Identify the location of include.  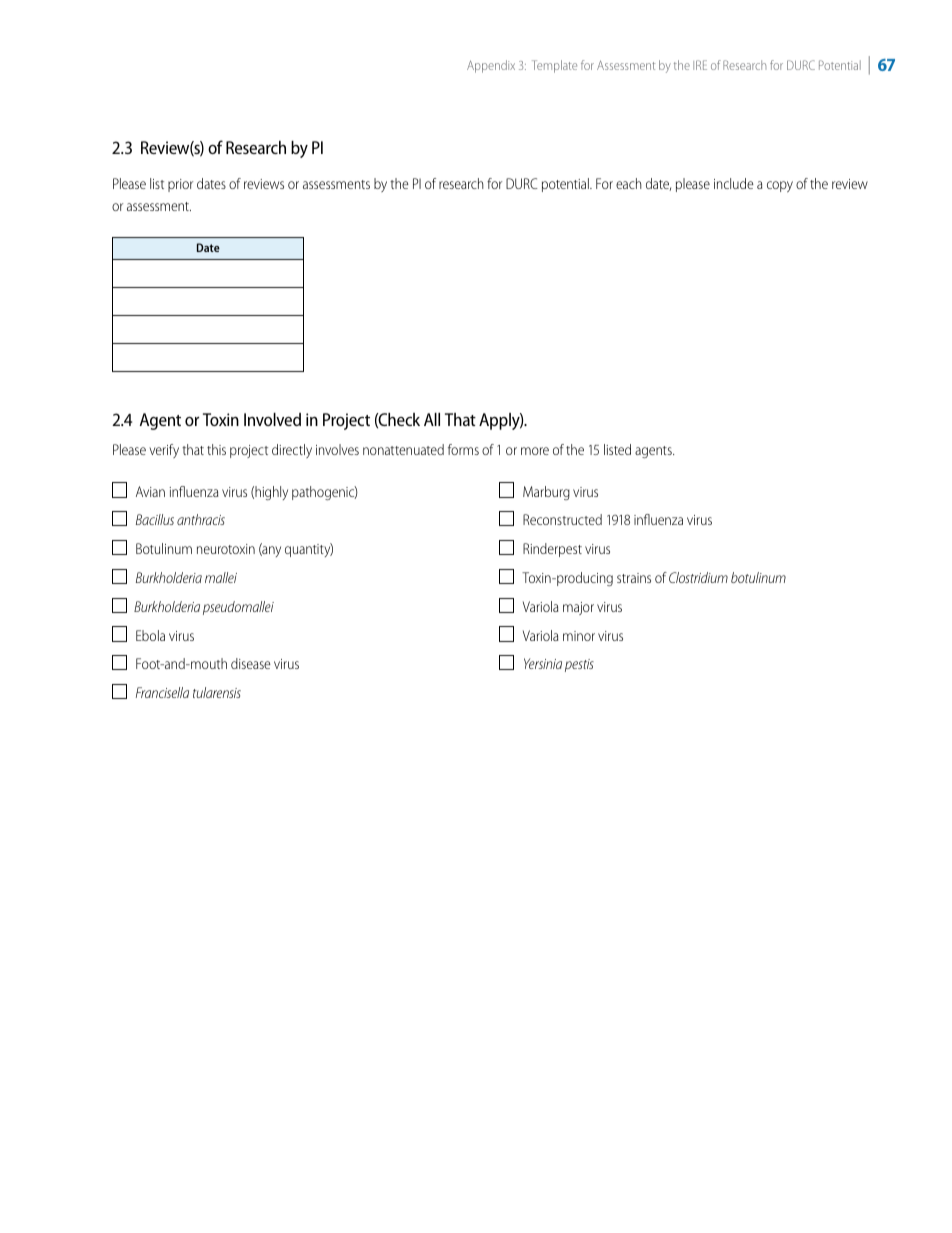
(734, 183).
